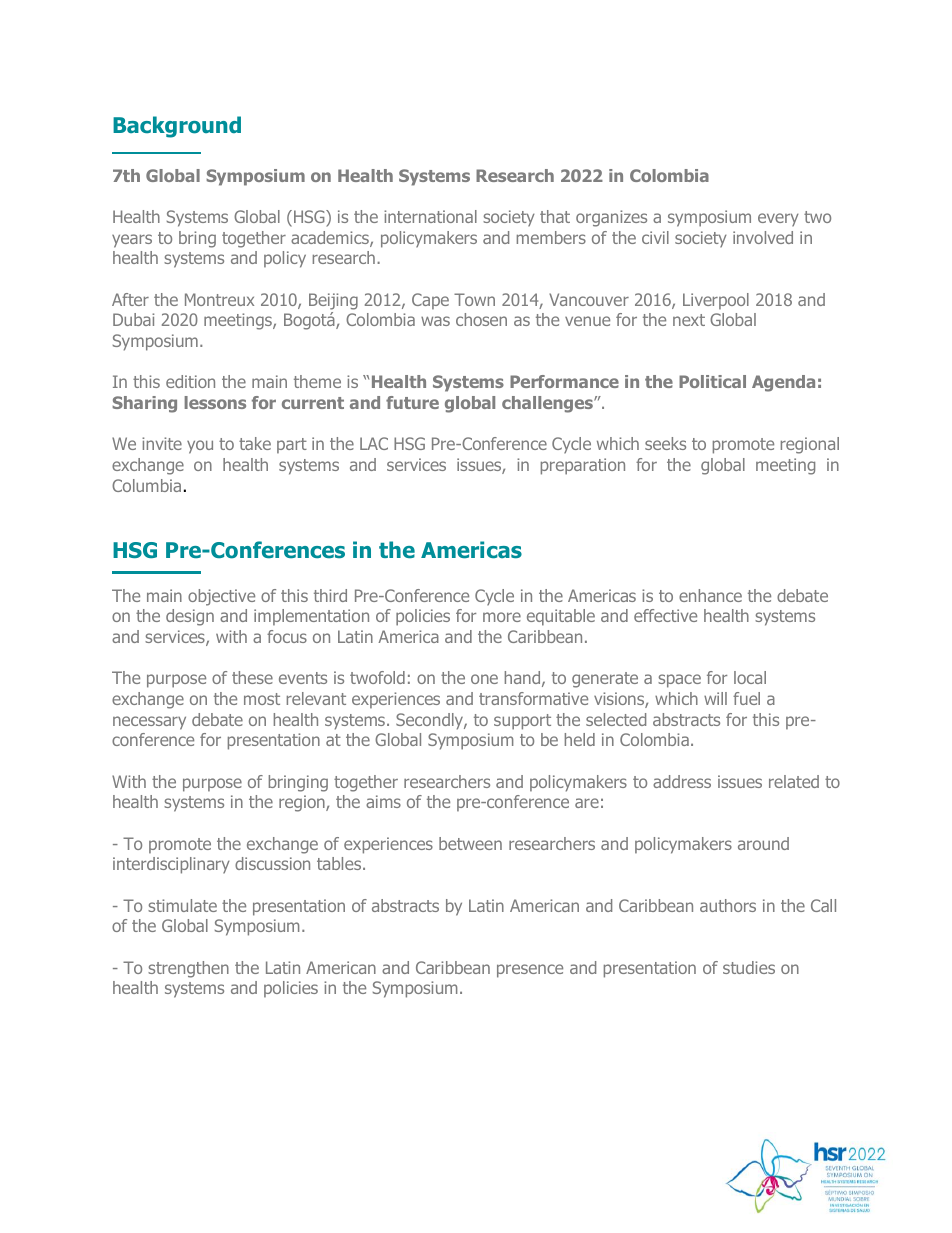 The image size is (952, 1233). I want to click on preparation, so click(583, 466).
